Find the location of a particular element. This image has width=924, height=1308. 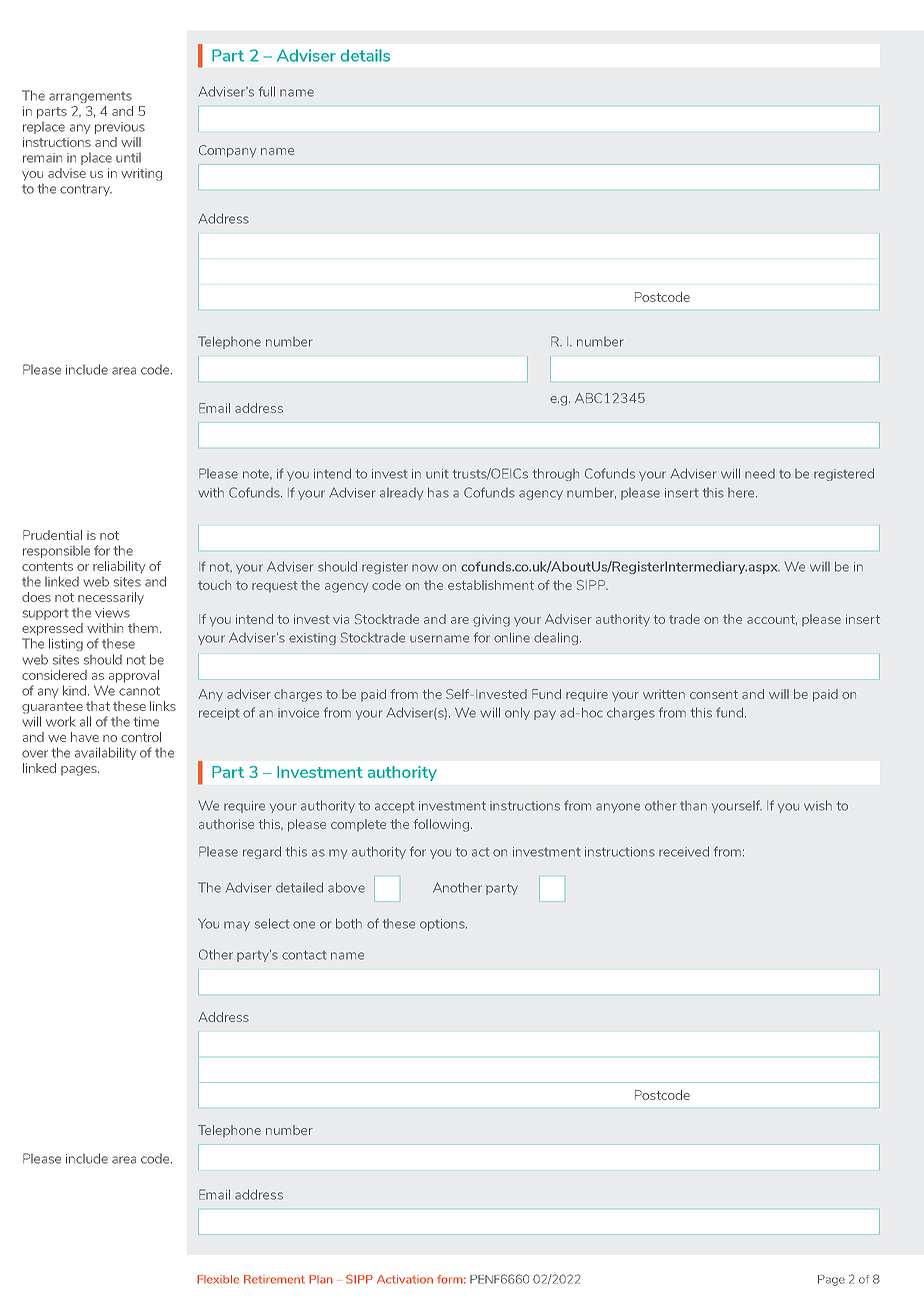

consent is located at coordinates (714, 694).
